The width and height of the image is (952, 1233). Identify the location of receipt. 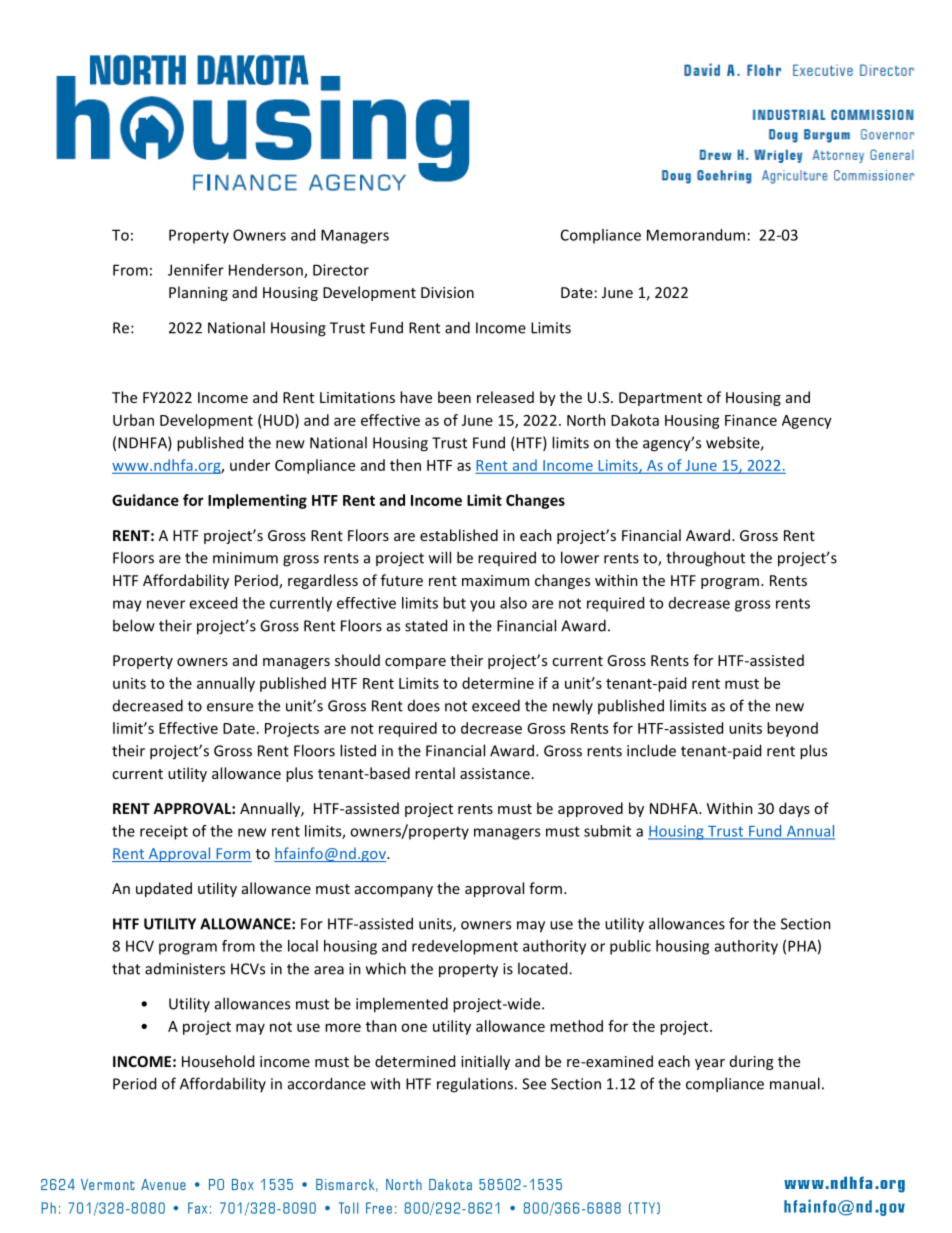
(164, 832).
